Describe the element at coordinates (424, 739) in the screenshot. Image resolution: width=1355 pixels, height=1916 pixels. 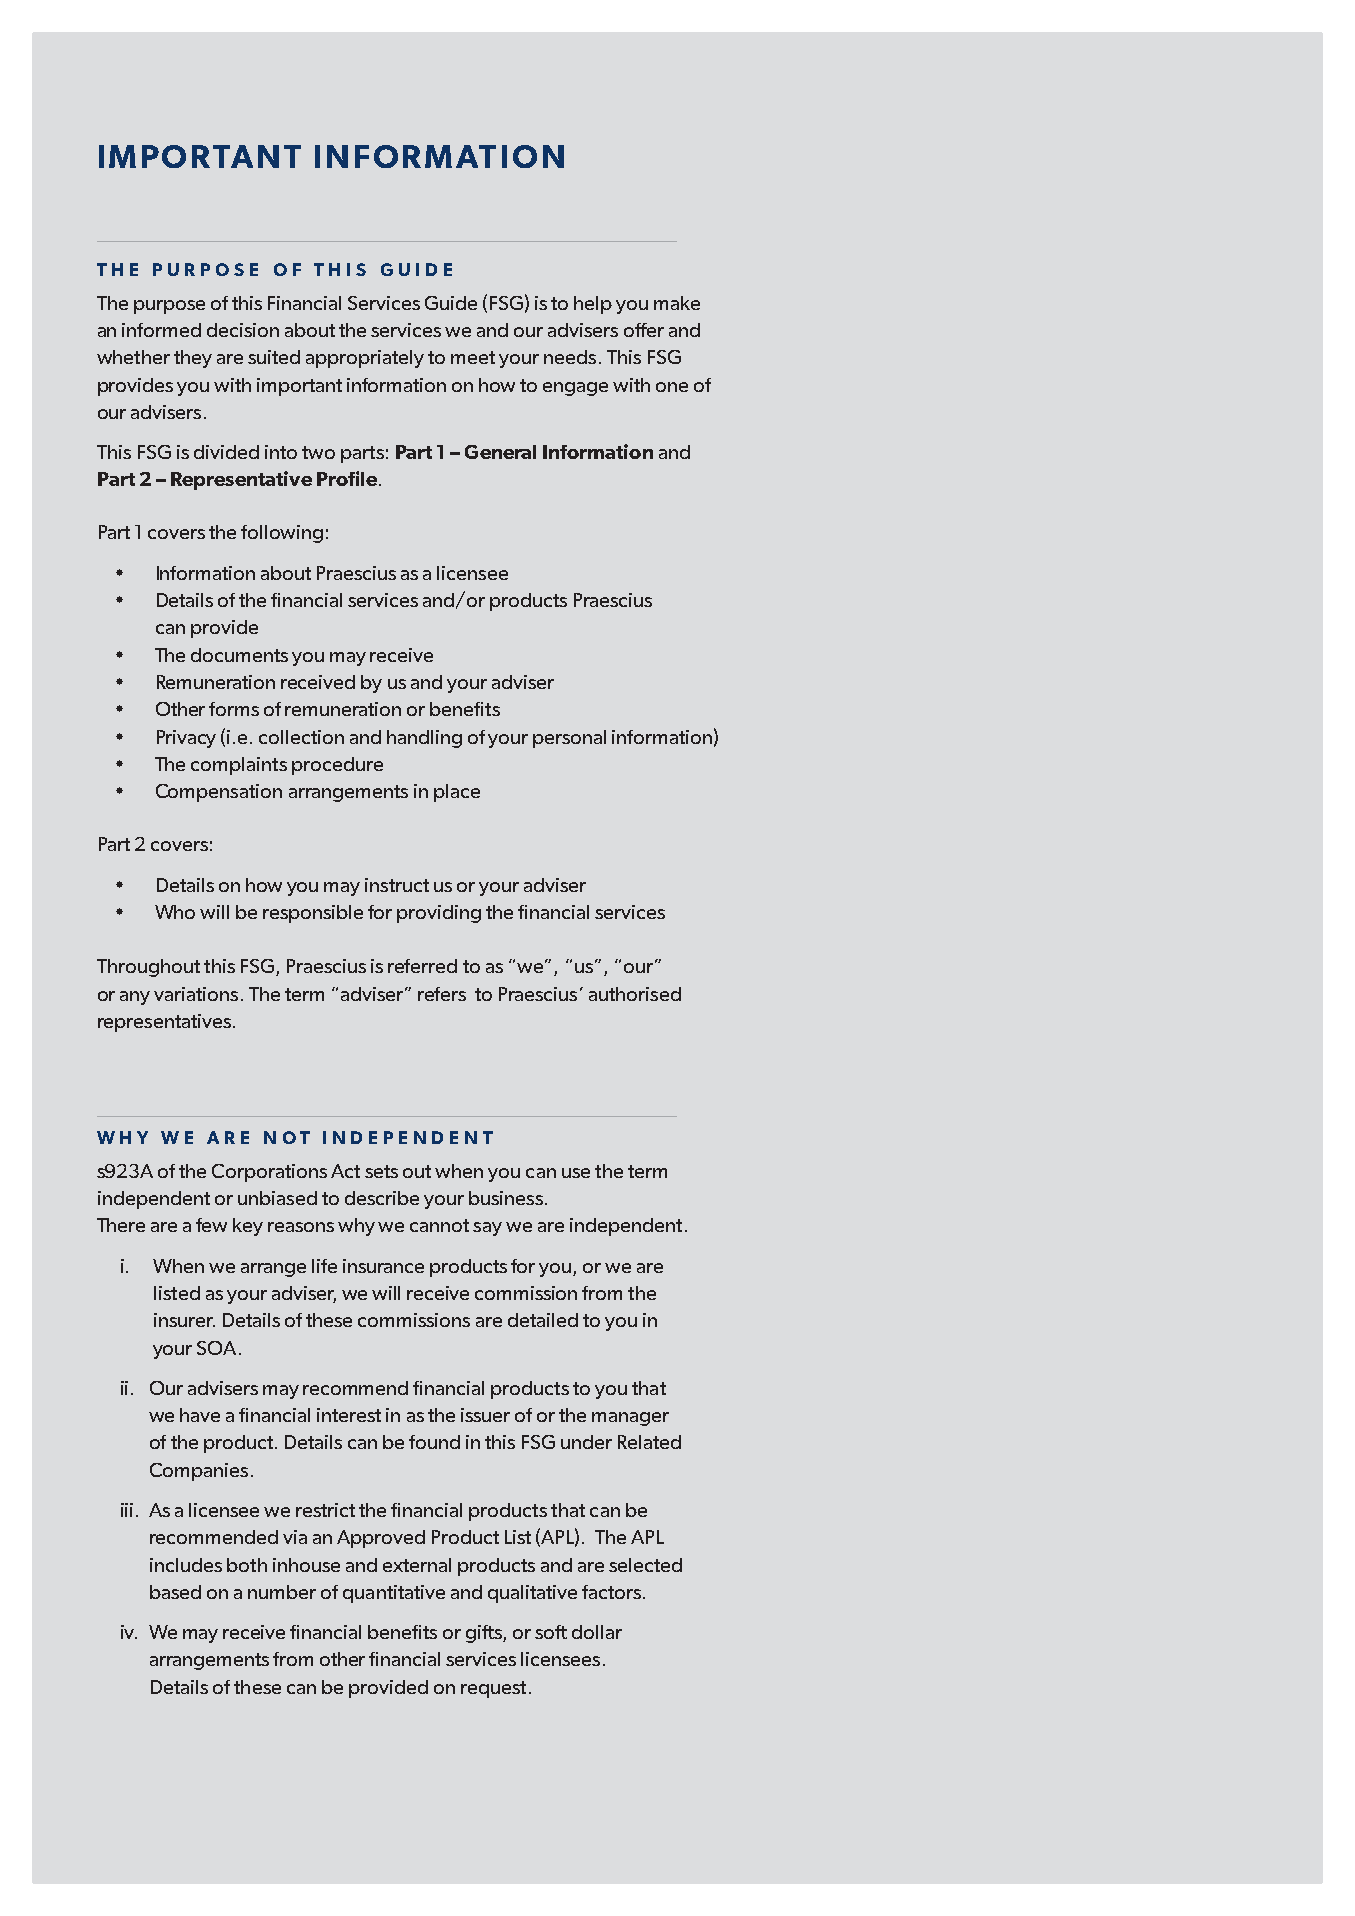
I see `handling` at that location.
